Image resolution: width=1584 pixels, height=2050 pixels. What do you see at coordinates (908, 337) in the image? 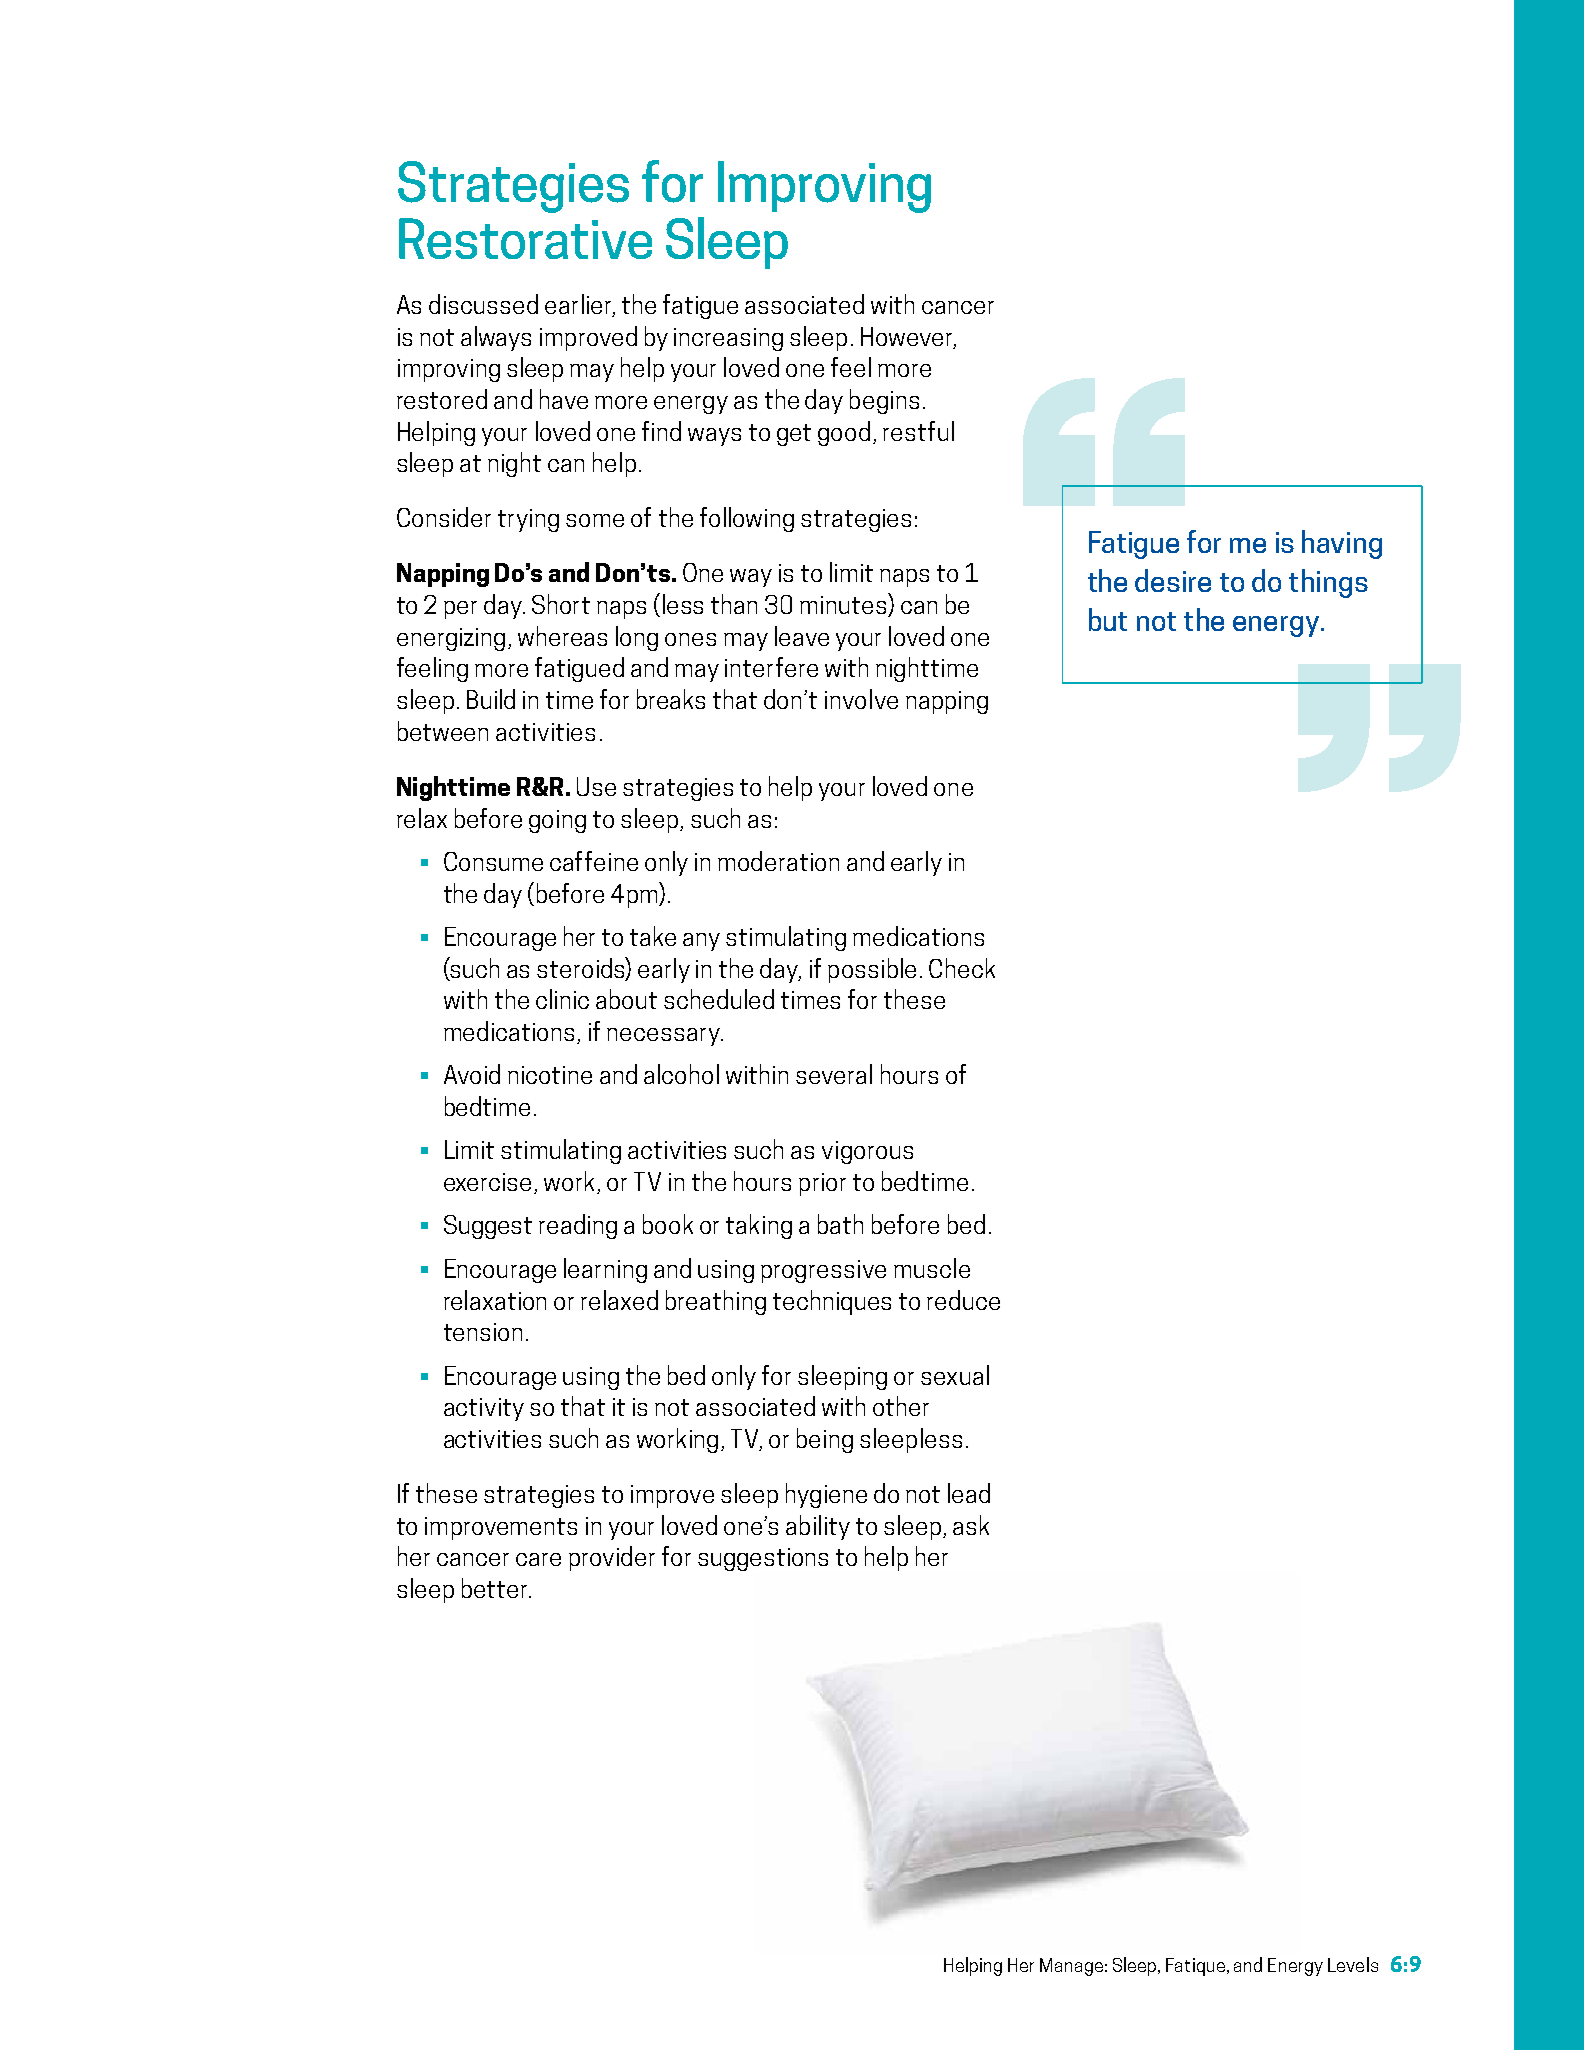
I see `However` at bounding box center [908, 337].
